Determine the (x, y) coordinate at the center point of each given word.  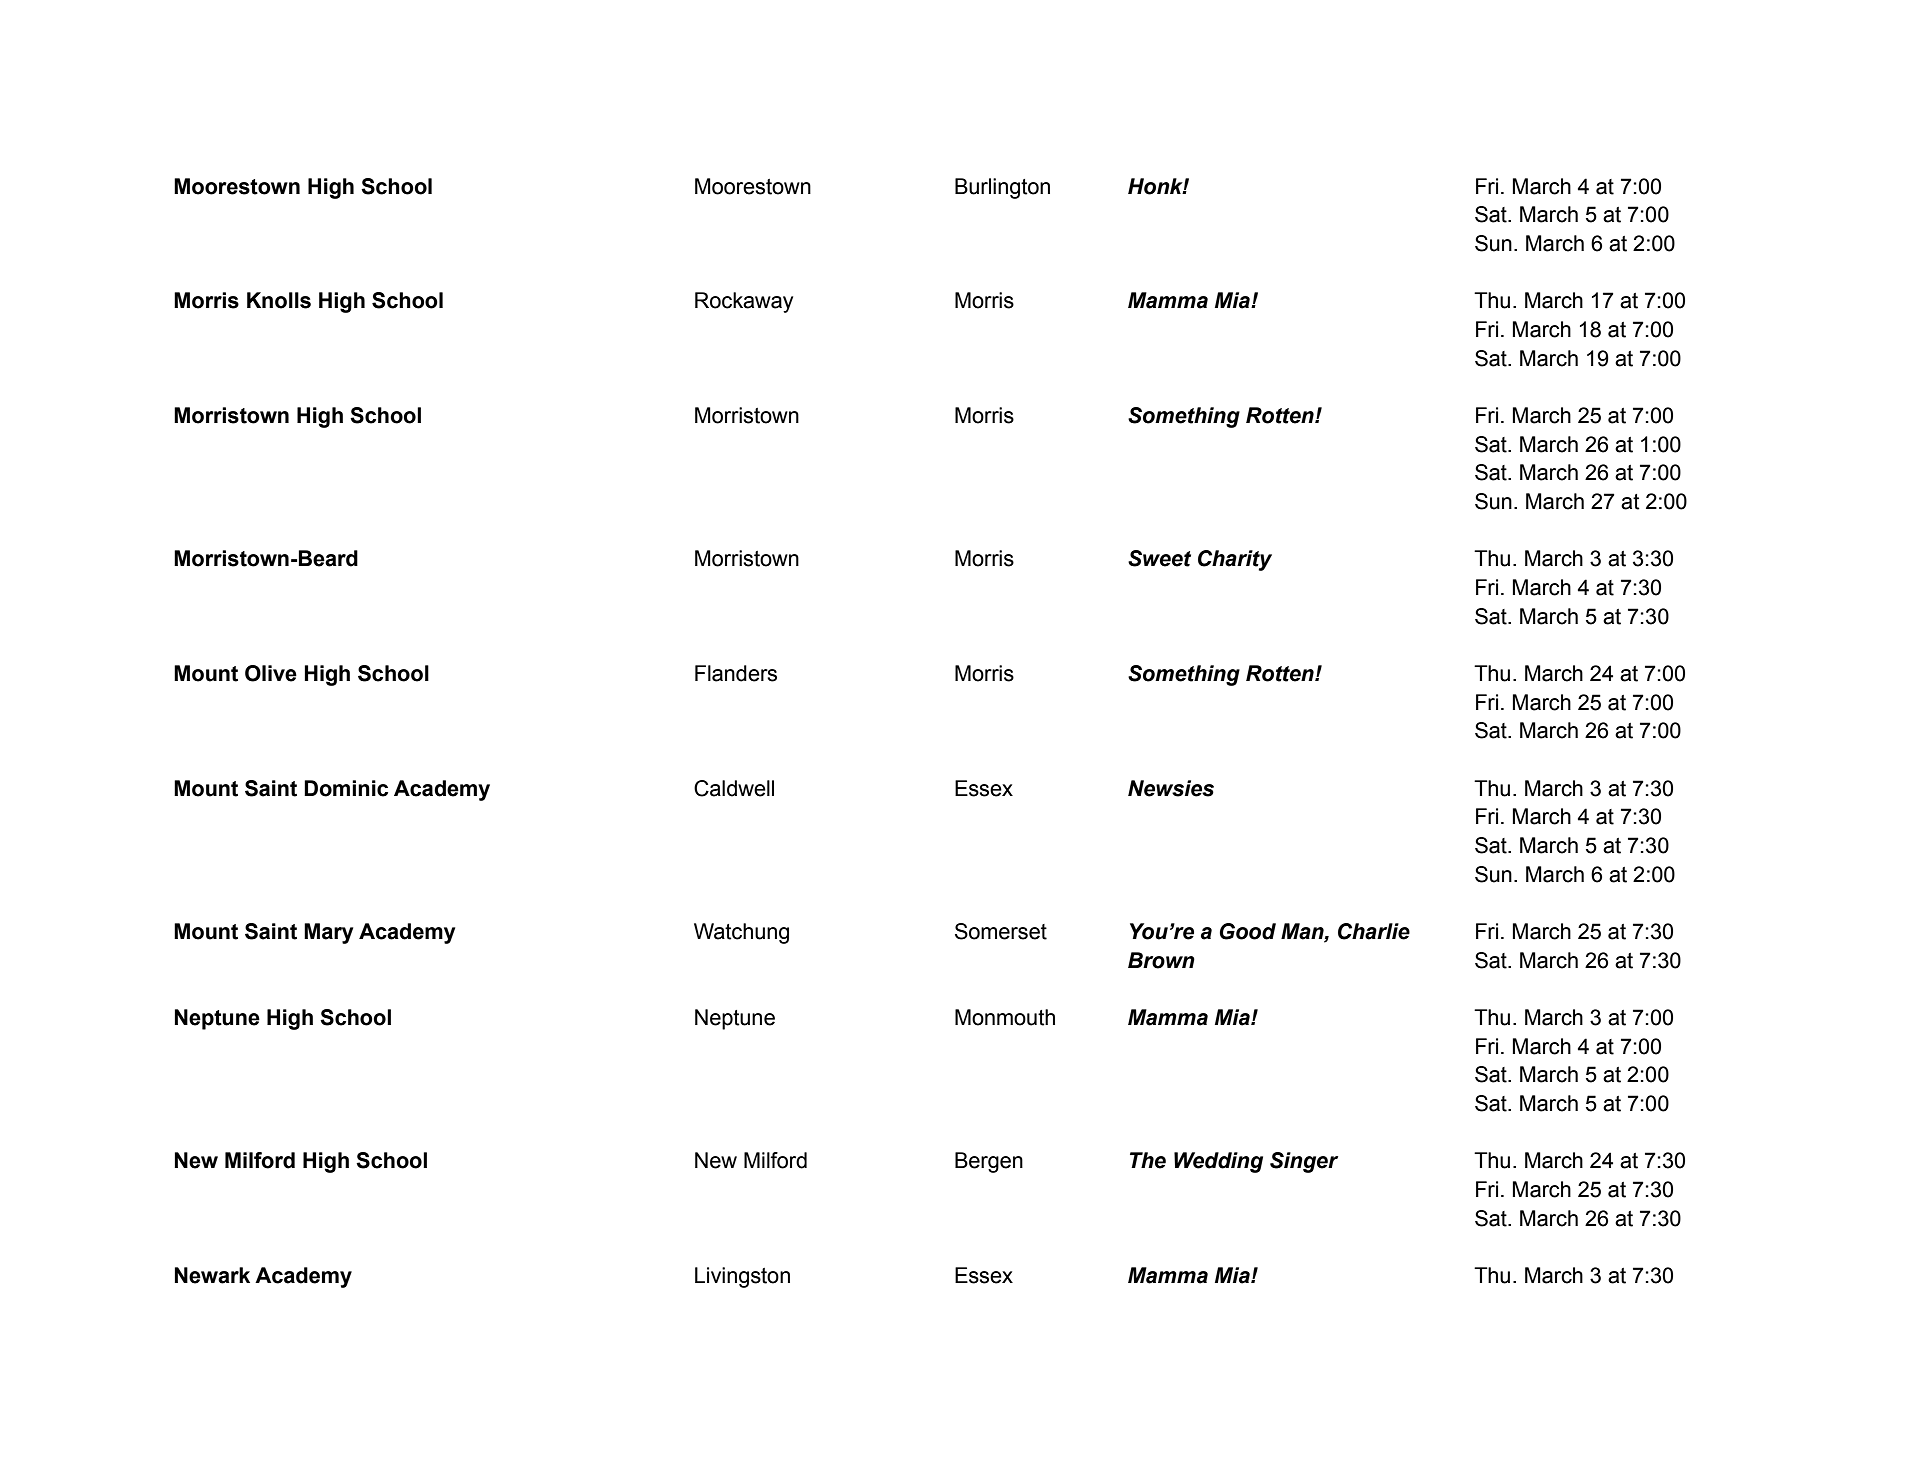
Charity (1235, 560)
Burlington (1002, 188)
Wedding (1218, 1162)
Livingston (742, 1277)
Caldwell (734, 788)
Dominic (346, 788)
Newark (212, 1275)
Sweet (1159, 558)
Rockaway (744, 302)
